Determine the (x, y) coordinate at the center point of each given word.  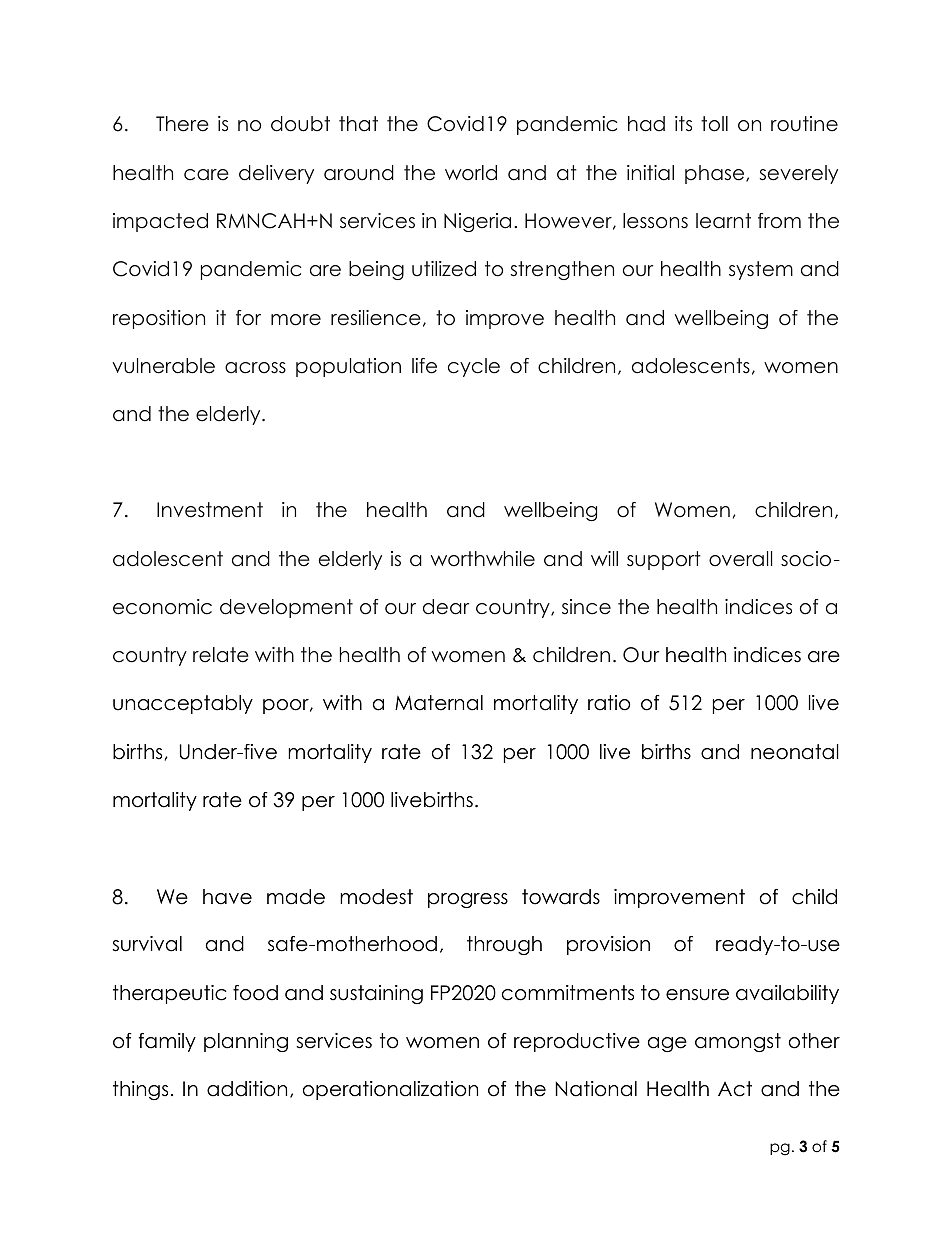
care (206, 175)
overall (741, 559)
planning (246, 1042)
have (227, 897)
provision (608, 945)
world (471, 173)
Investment (210, 510)
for (248, 318)
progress (468, 900)
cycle (474, 367)
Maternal (439, 703)
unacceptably (183, 704)
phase (716, 174)
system (761, 270)
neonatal (795, 752)
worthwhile (483, 559)
